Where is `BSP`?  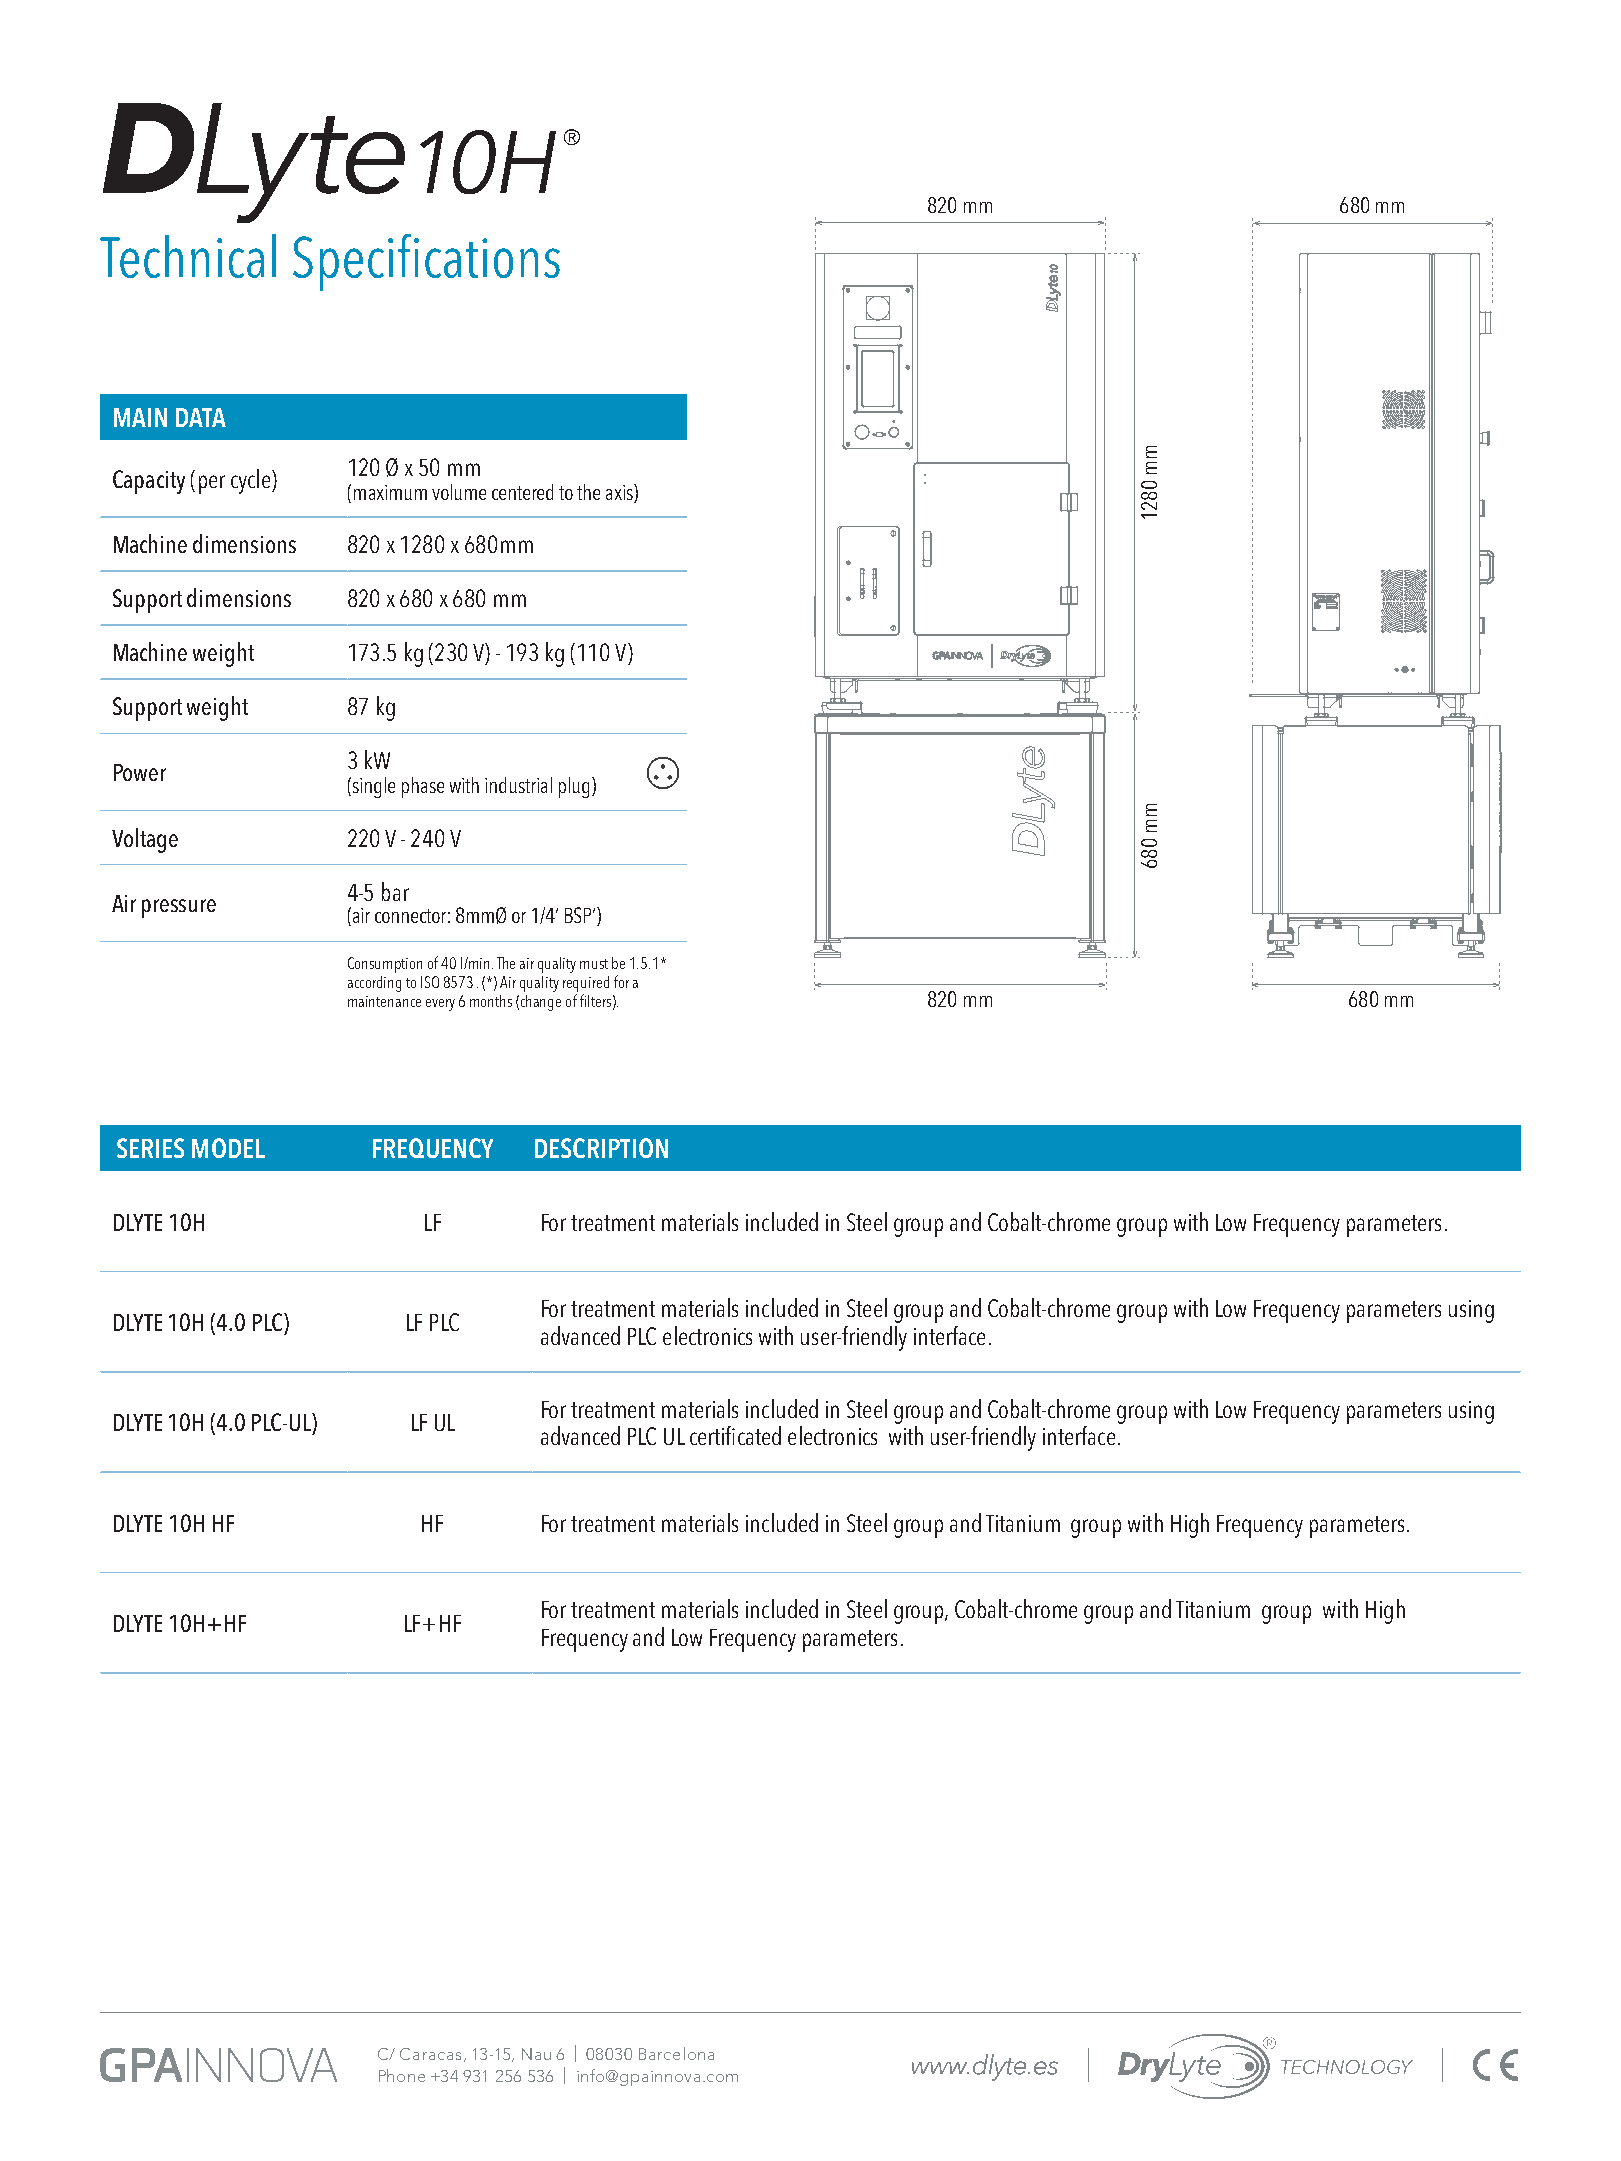
BSP is located at coordinates (579, 915).
